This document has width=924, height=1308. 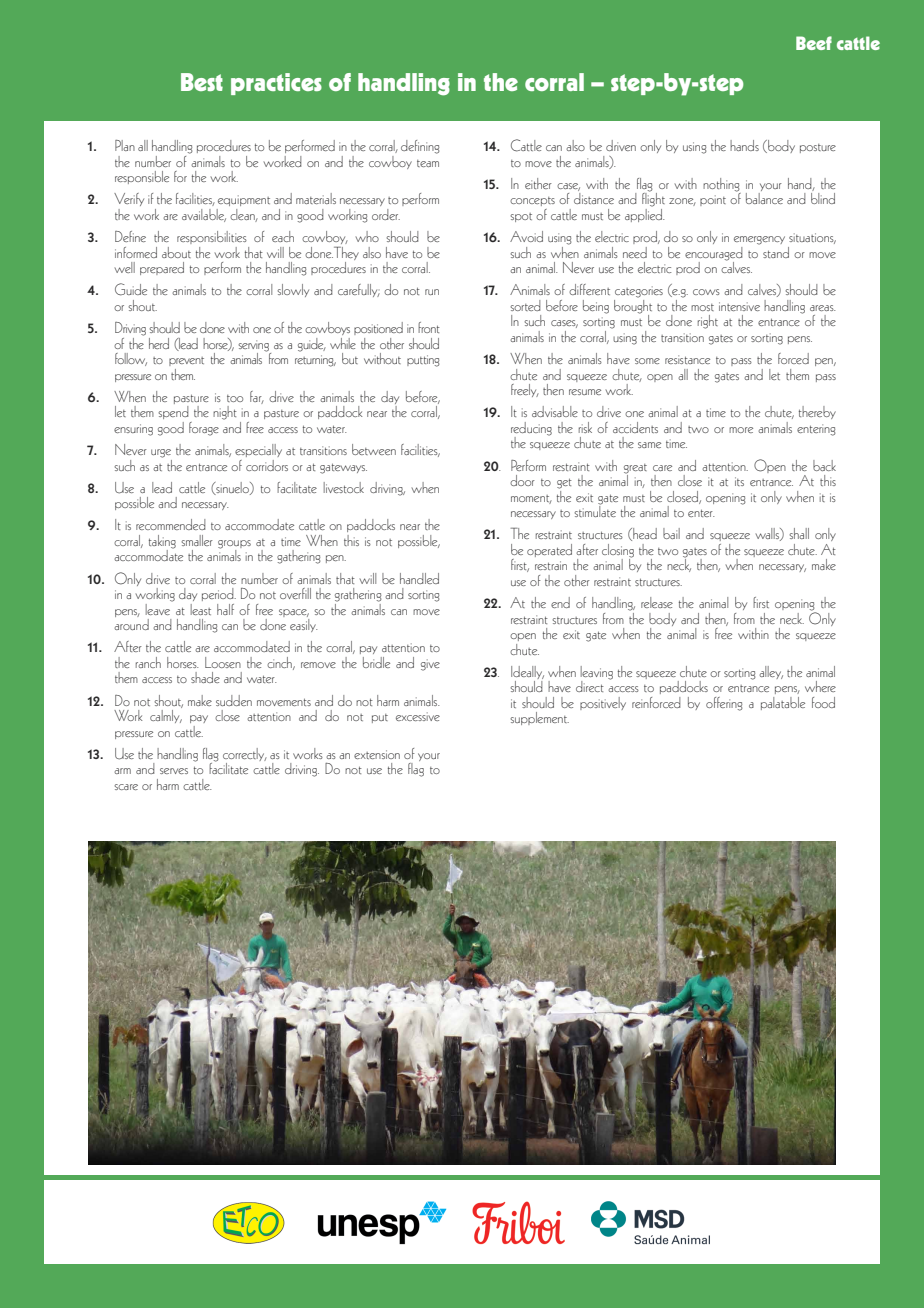 I want to click on responsibilities, so click(x=212, y=237).
